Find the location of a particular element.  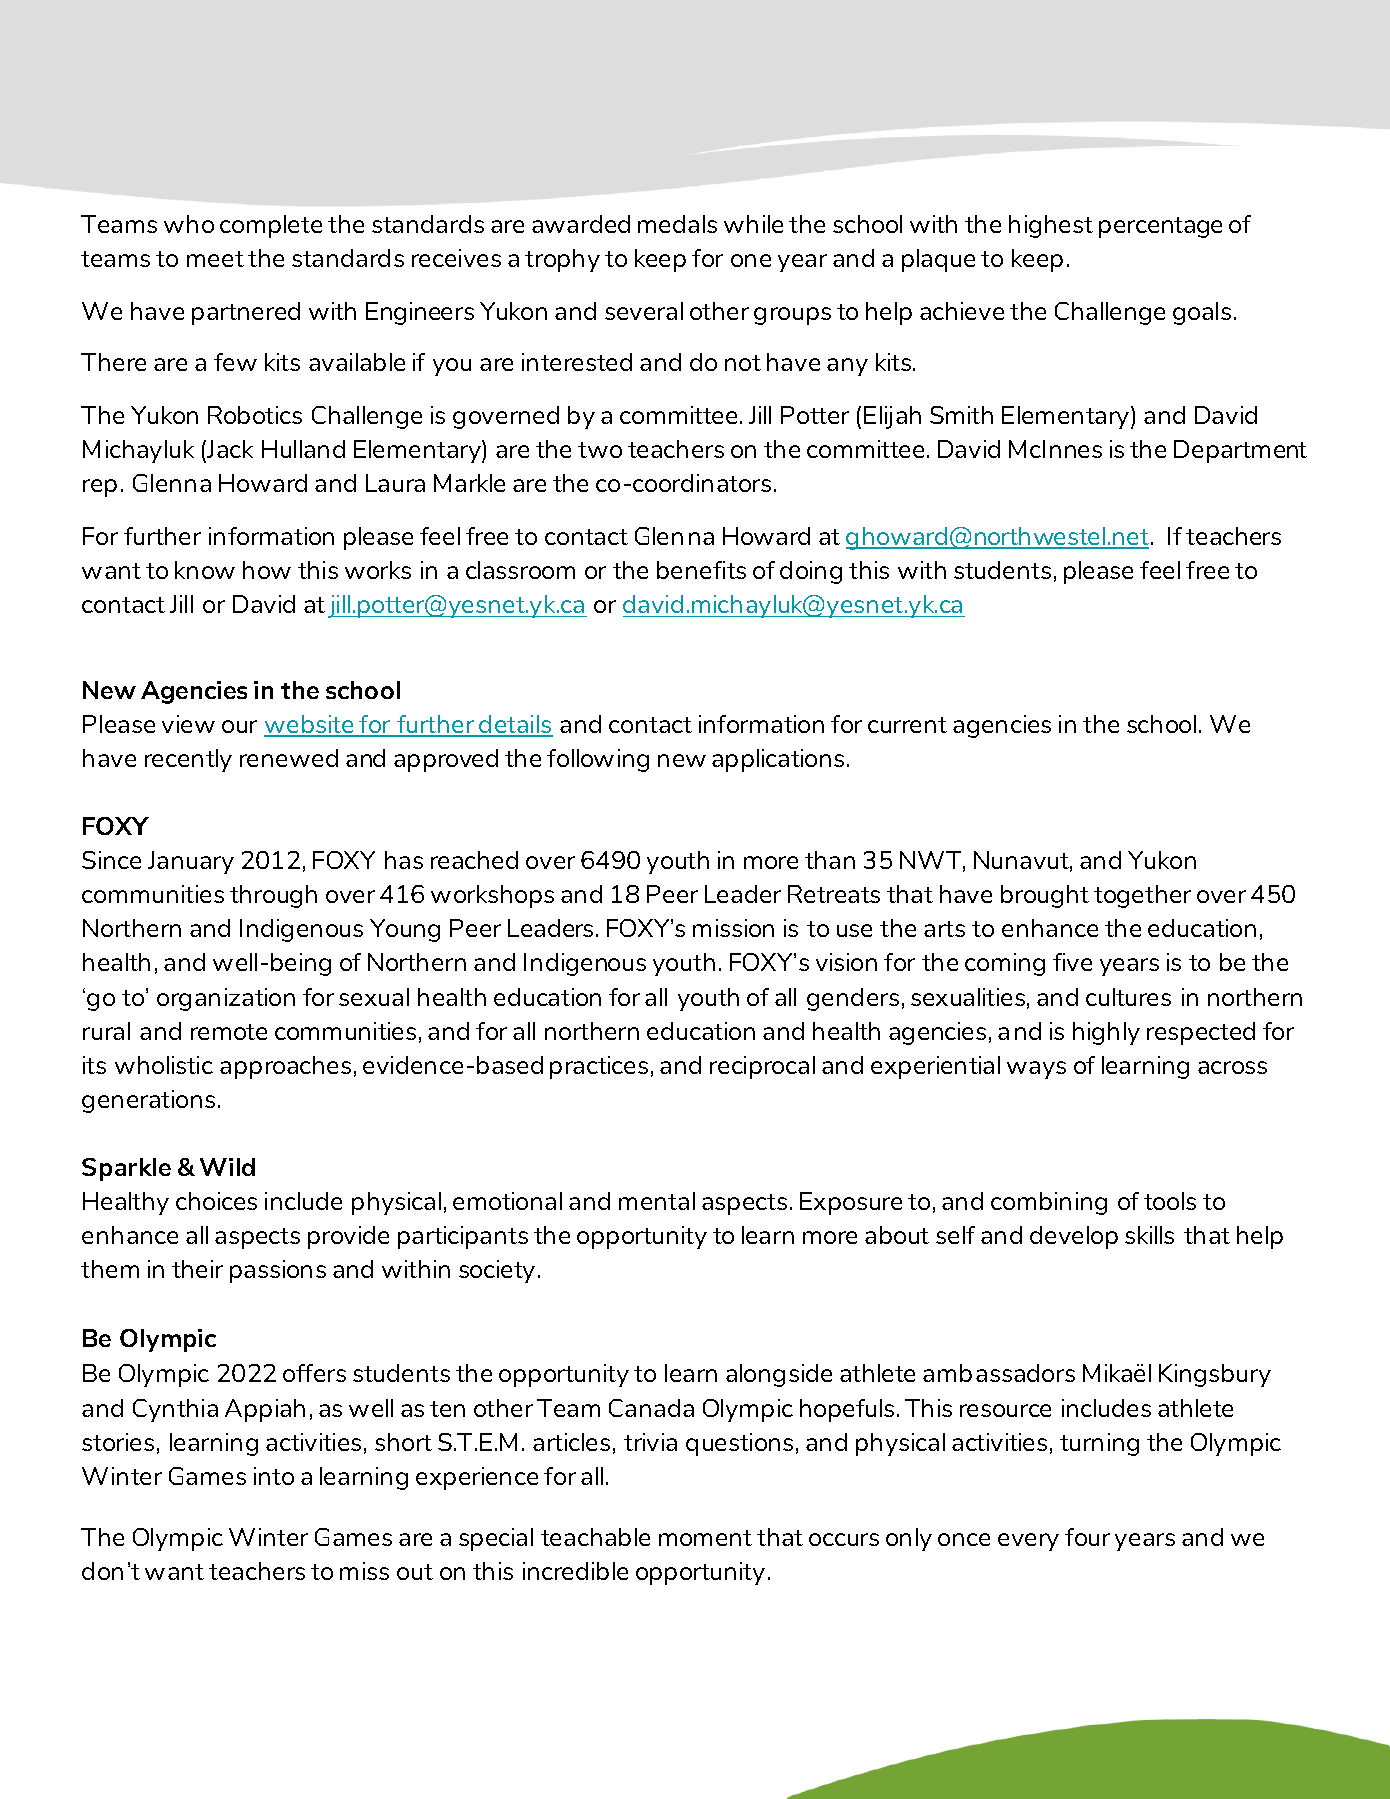

into is located at coordinates (274, 1476).
